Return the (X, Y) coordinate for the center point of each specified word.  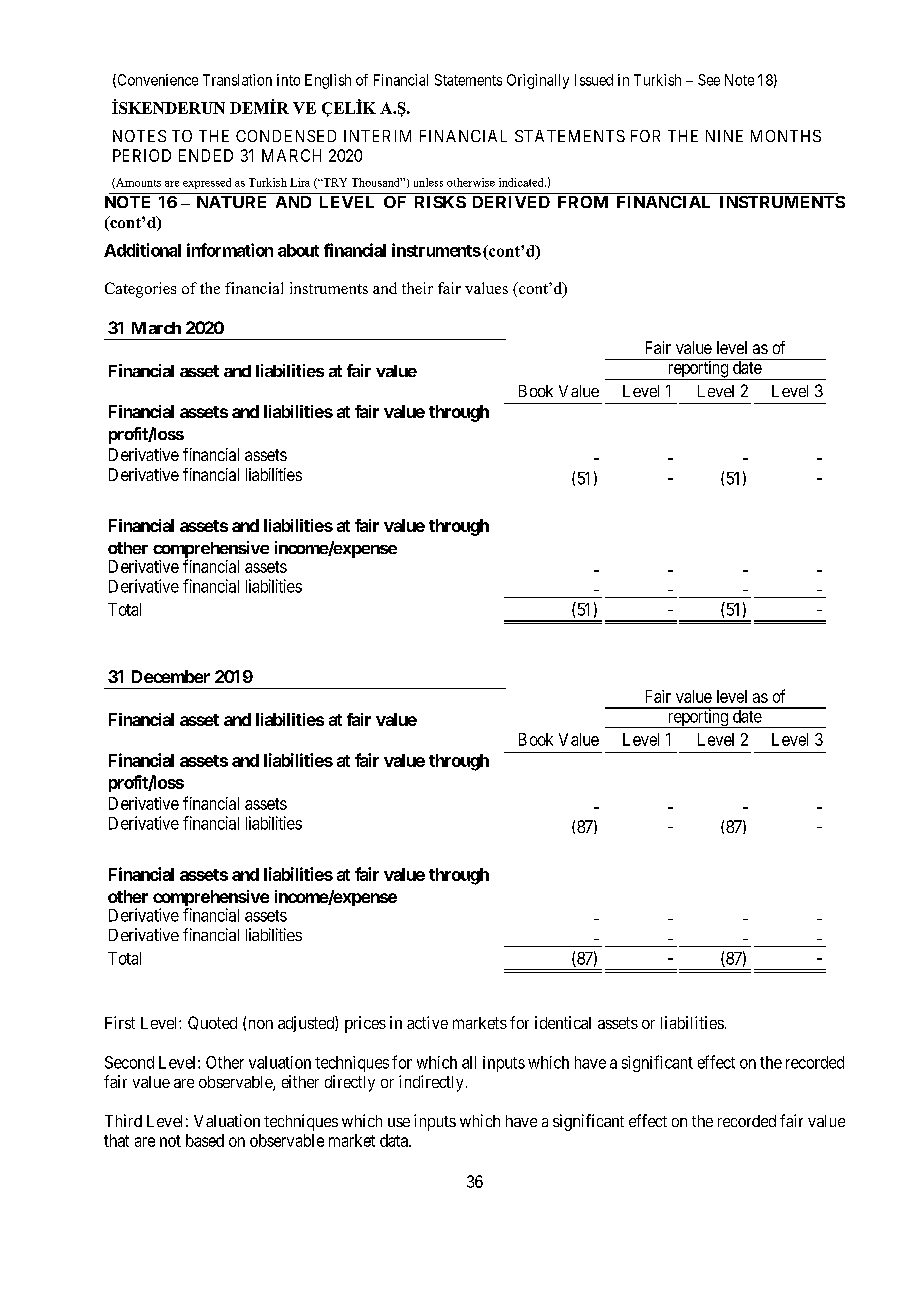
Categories (140, 290)
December (171, 676)
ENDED (206, 155)
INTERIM (377, 136)
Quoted (212, 1023)
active (427, 1022)
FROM (583, 202)
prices (365, 1024)
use (399, 1122)
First (120, 1022)
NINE (724, 136)
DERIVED (511, 202)
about (298, 250)
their (417, 288)
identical (563, 1022)
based (205, 1140)
